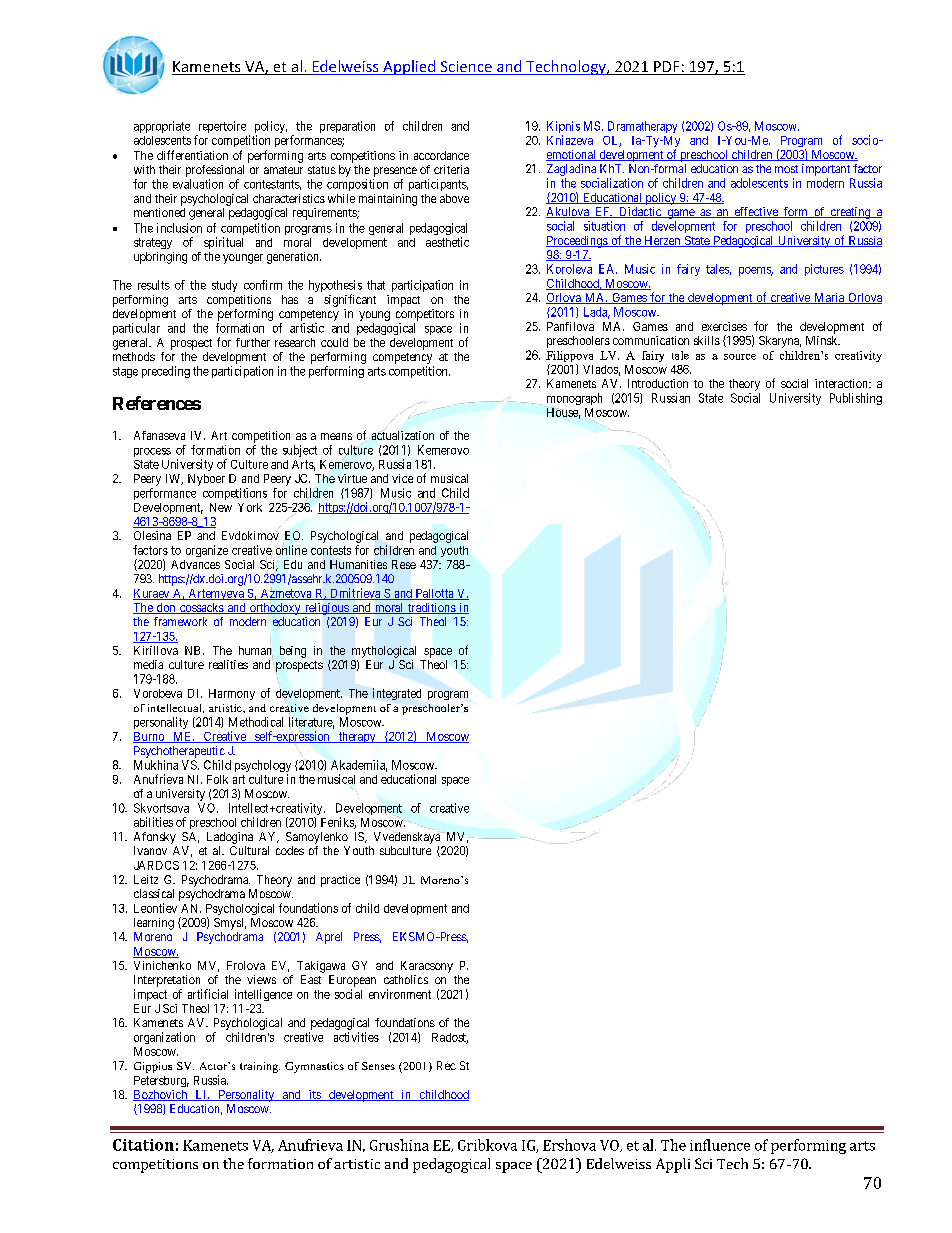 Image resolution: width=952 pixels, height=1233 pixels. Describe the element at coordinates (431, 608) in the page. I see `traditions` at that location.
